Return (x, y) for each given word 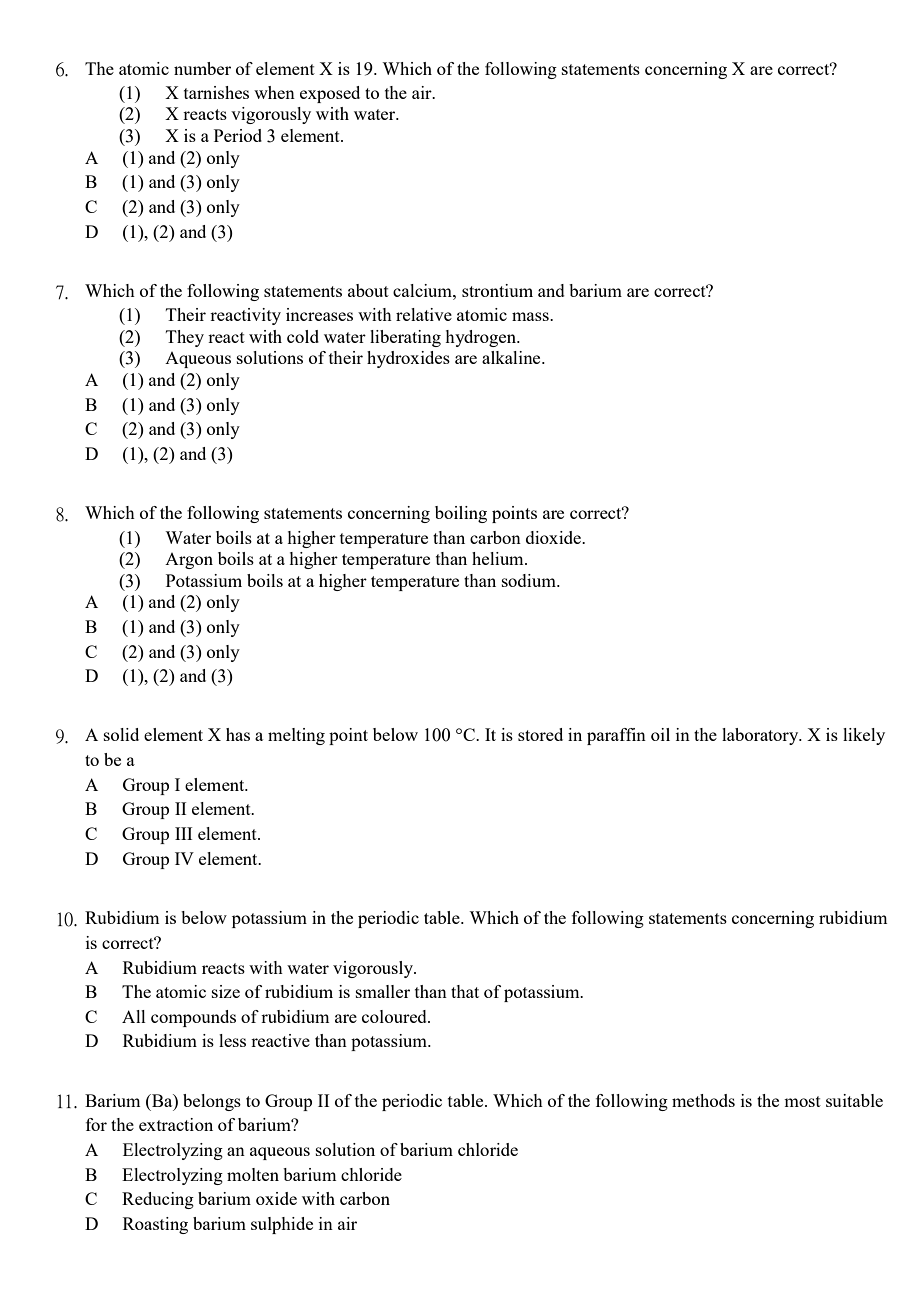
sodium (530, 580)
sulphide (282, 1225)
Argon (189, 561)
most (802, 1101)
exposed (330, 94)
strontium (497, 290)
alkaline (512, 357)
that (465, 991)
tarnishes (216, 92)
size (226, 991)
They (185, 338)
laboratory (761, 736)
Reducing (158, 1200)
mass (531, 316)
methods (703, 1100)
